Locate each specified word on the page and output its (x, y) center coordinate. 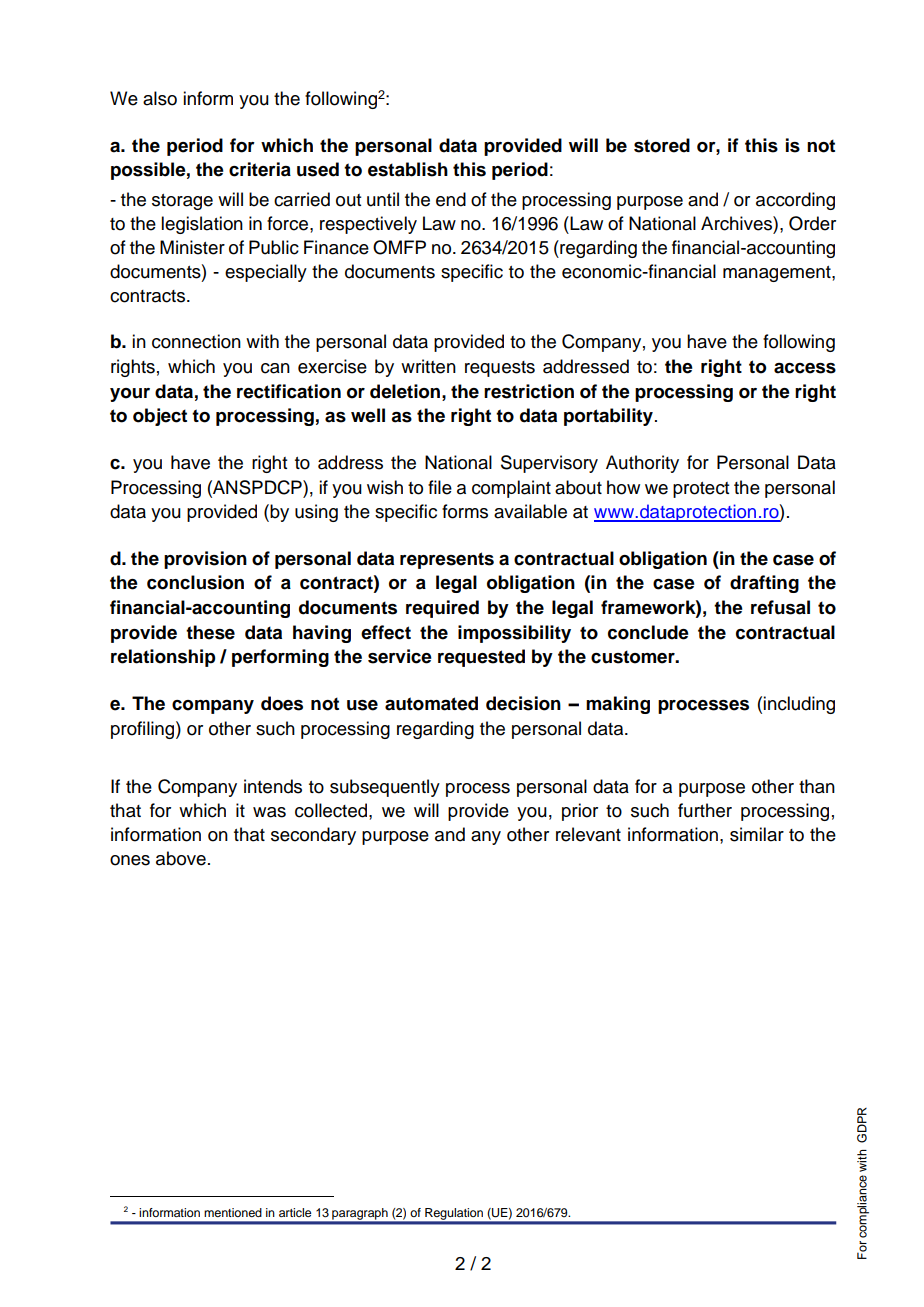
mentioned (233, 1212)
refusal (780, 607)
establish (408, 169)
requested (481, 658)
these (210, 632)
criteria (260, 169)
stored (662, 145)
